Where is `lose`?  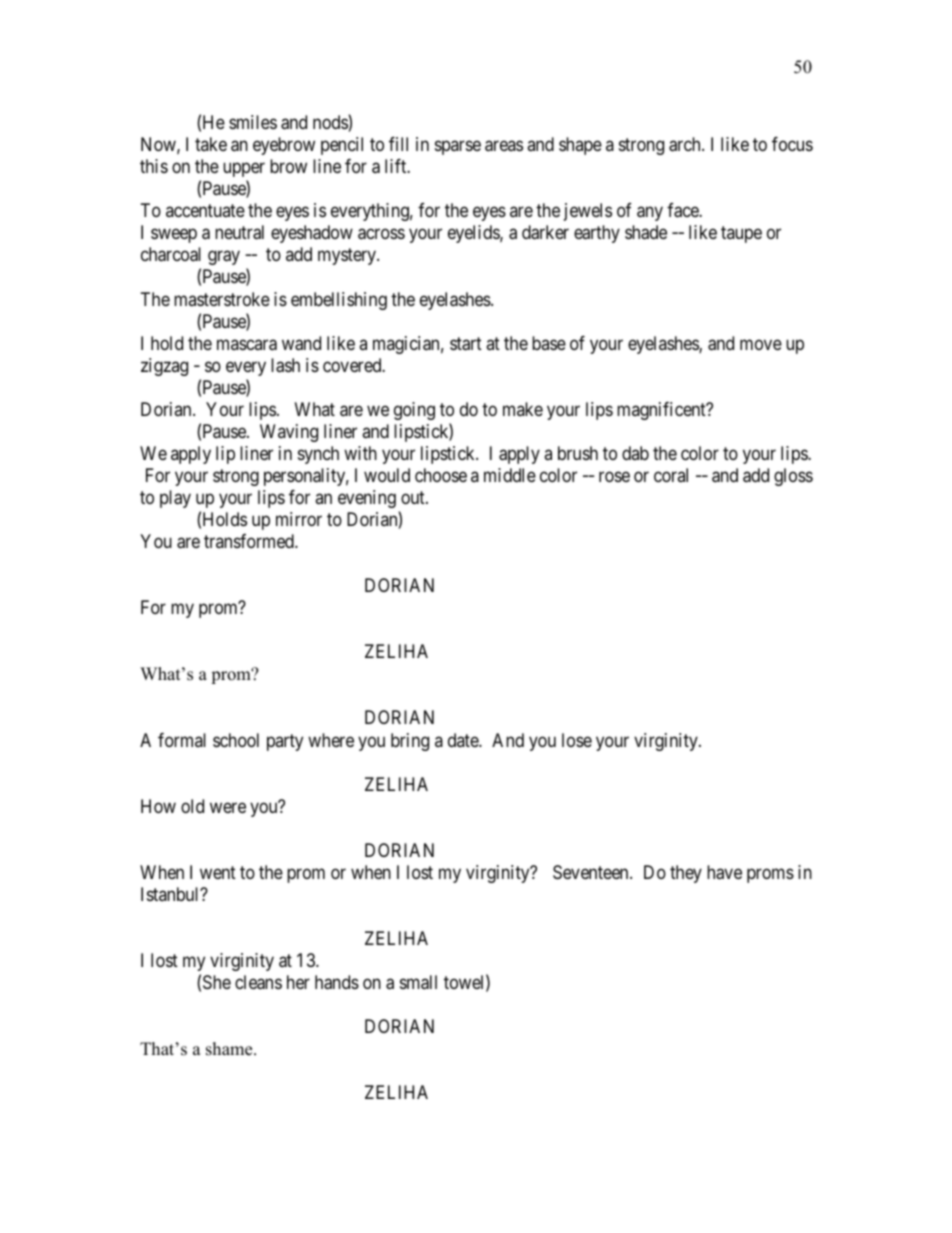 lose is located at coordinates (577, 740).
